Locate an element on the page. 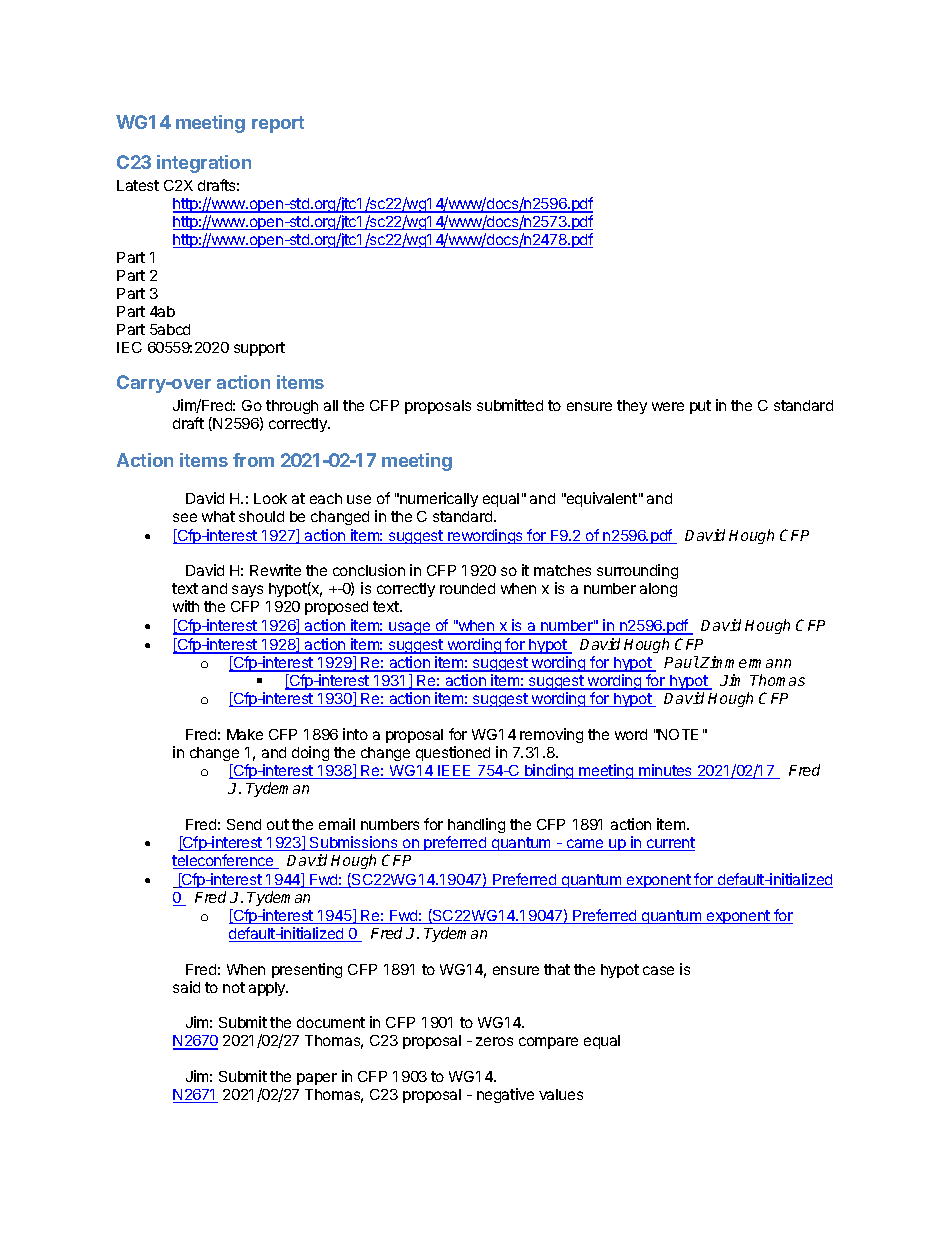 This page has width=952, height=1233. report is located at coordinates (278, 124).
